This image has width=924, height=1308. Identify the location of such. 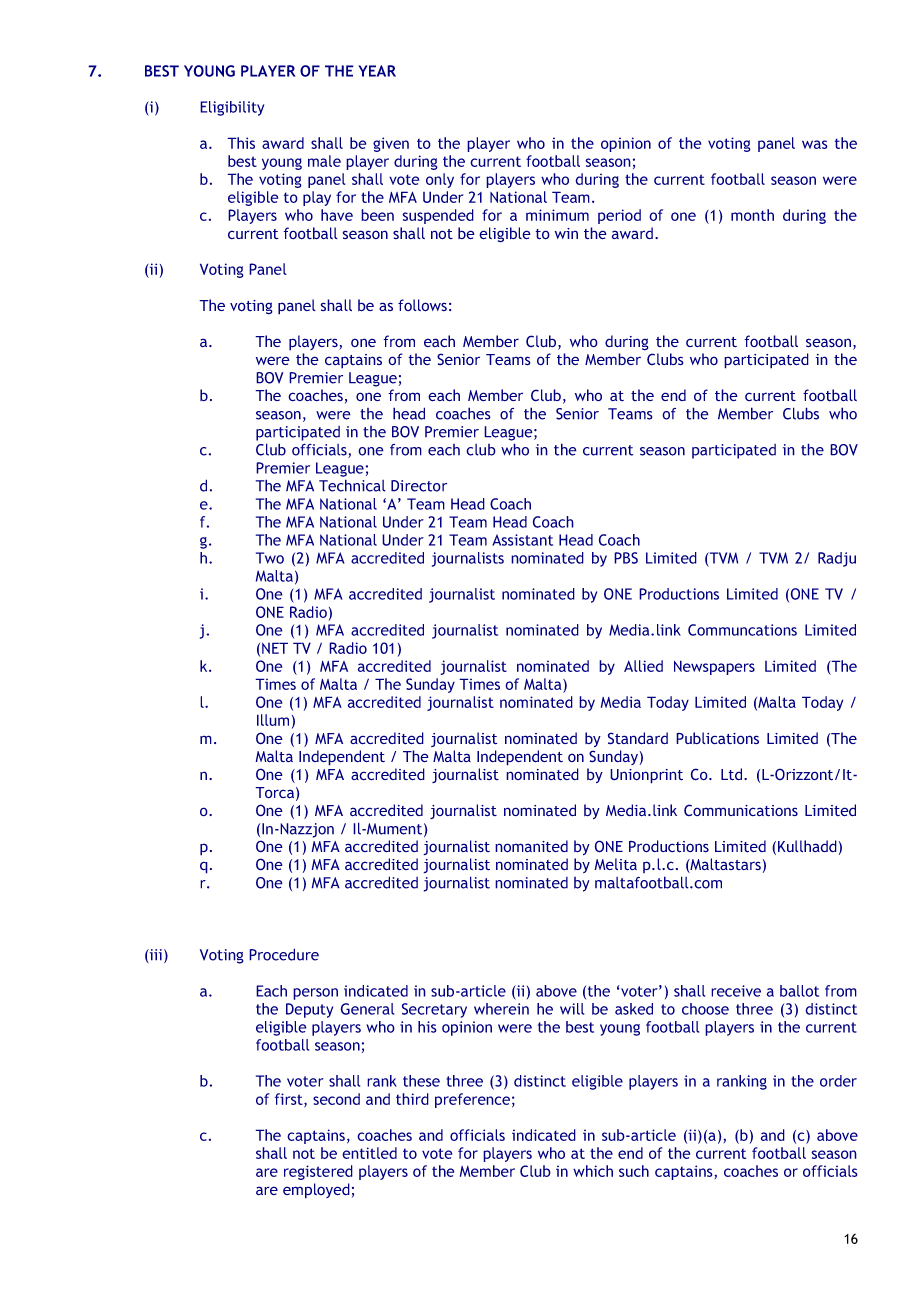
(634, 1171).
